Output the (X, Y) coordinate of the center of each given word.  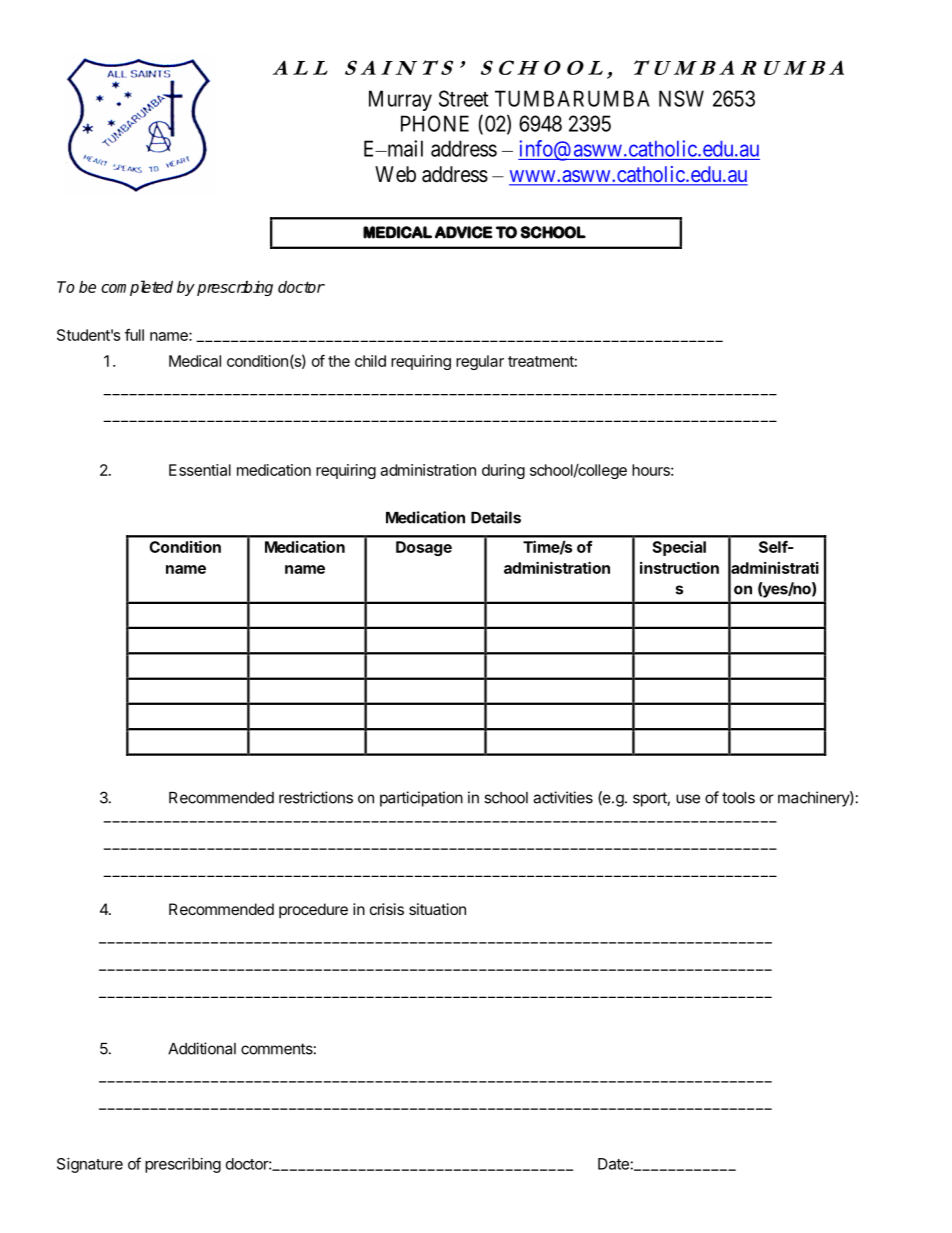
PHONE (435, 123)
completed (137, 288)
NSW (681, 98)
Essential (200, 470)
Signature (90, 1165)
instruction (679, 567)
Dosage (424, 548)
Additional (202, 1048)
